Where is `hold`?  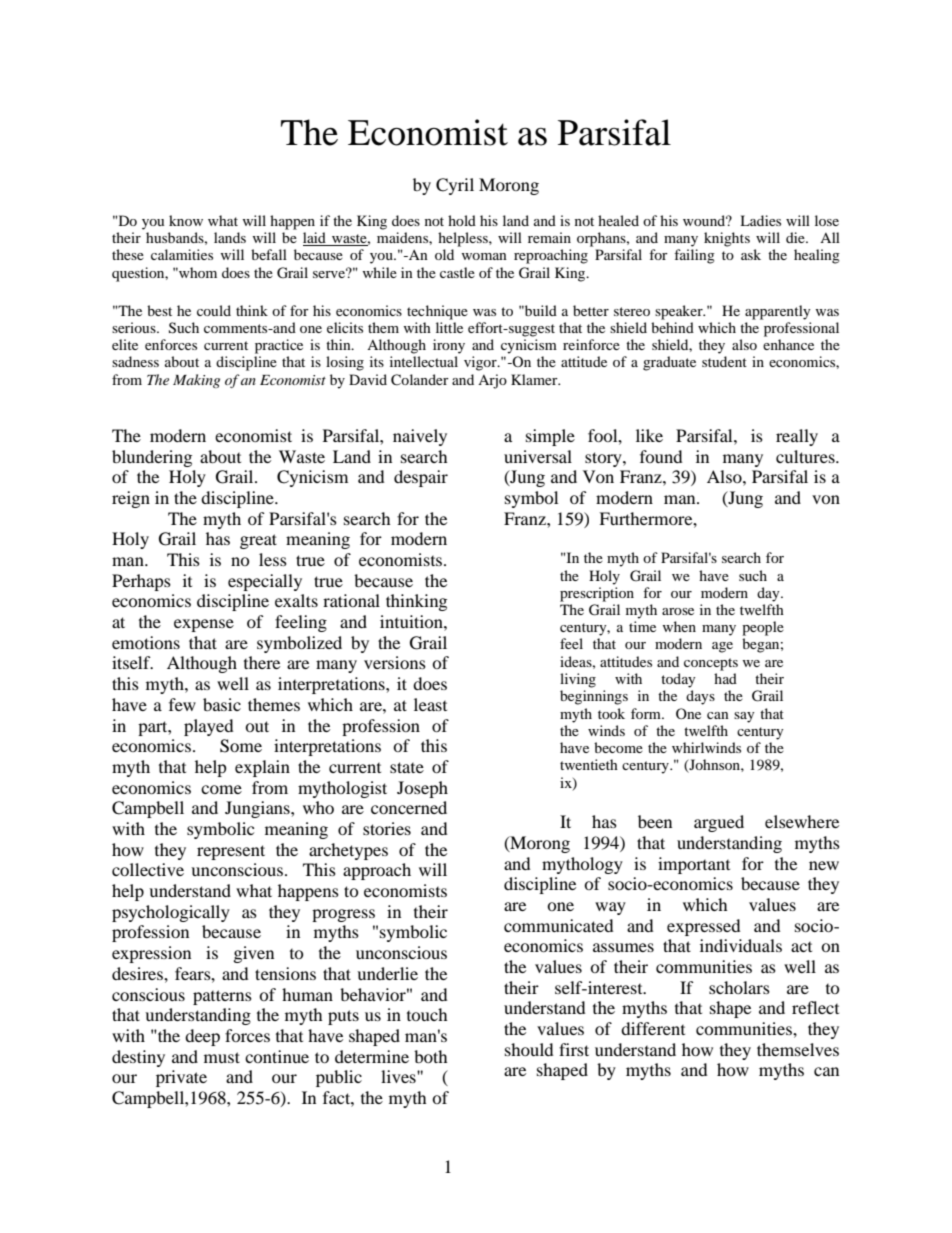
hold is located at coordinates (462, 220).
